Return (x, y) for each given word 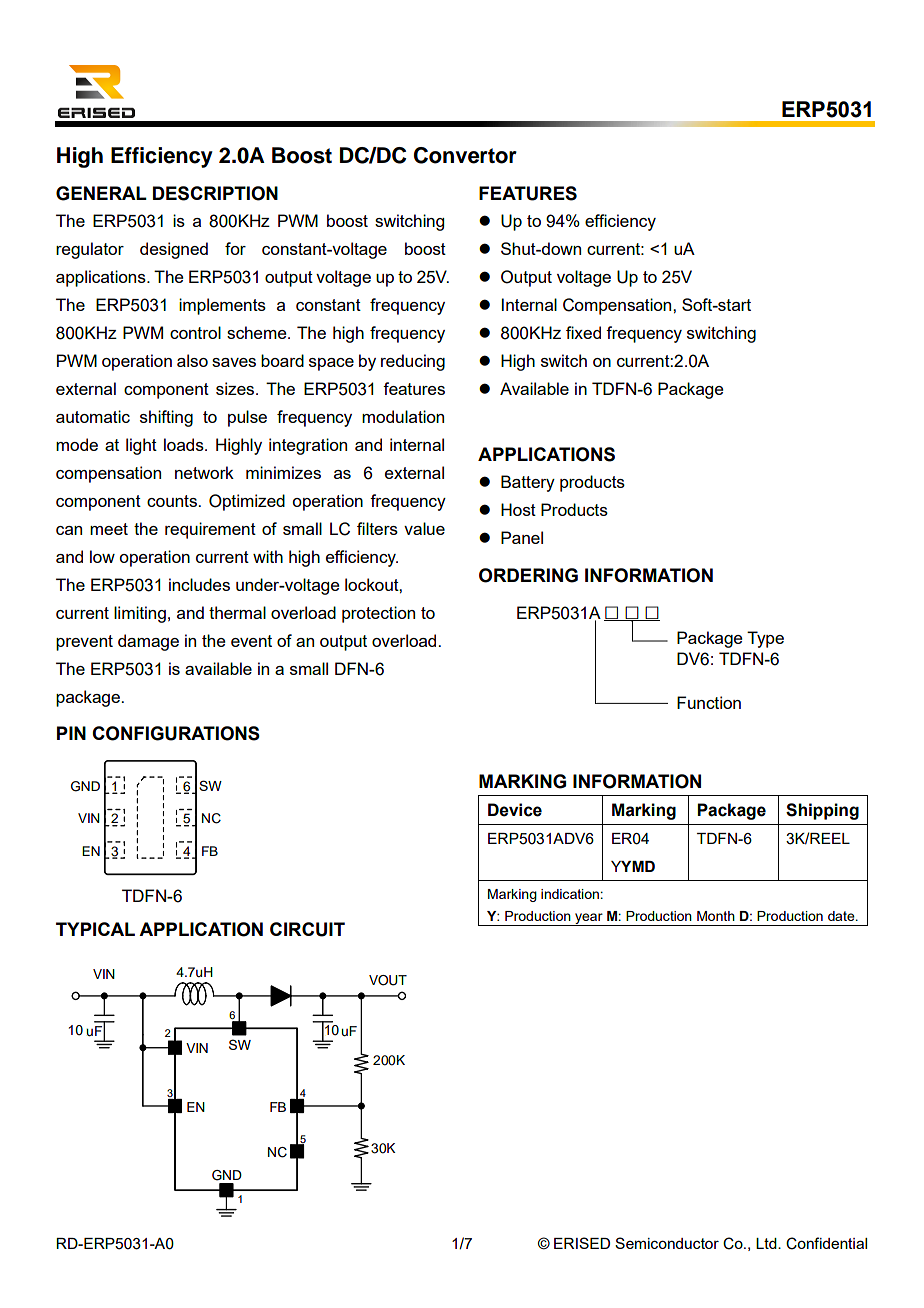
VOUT (388, 980)
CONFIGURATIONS (176, 733)
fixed (583, 332)
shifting (166, 418)
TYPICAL (95, 929)
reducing (413, 362)
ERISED (582, 1243)
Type (765, 639)
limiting (140, 614)
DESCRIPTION (215, 193)
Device (515, 810)
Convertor (465, 155)
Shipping (822, 811)
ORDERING (528, 575)
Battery (528, 483)
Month (716, 916)
